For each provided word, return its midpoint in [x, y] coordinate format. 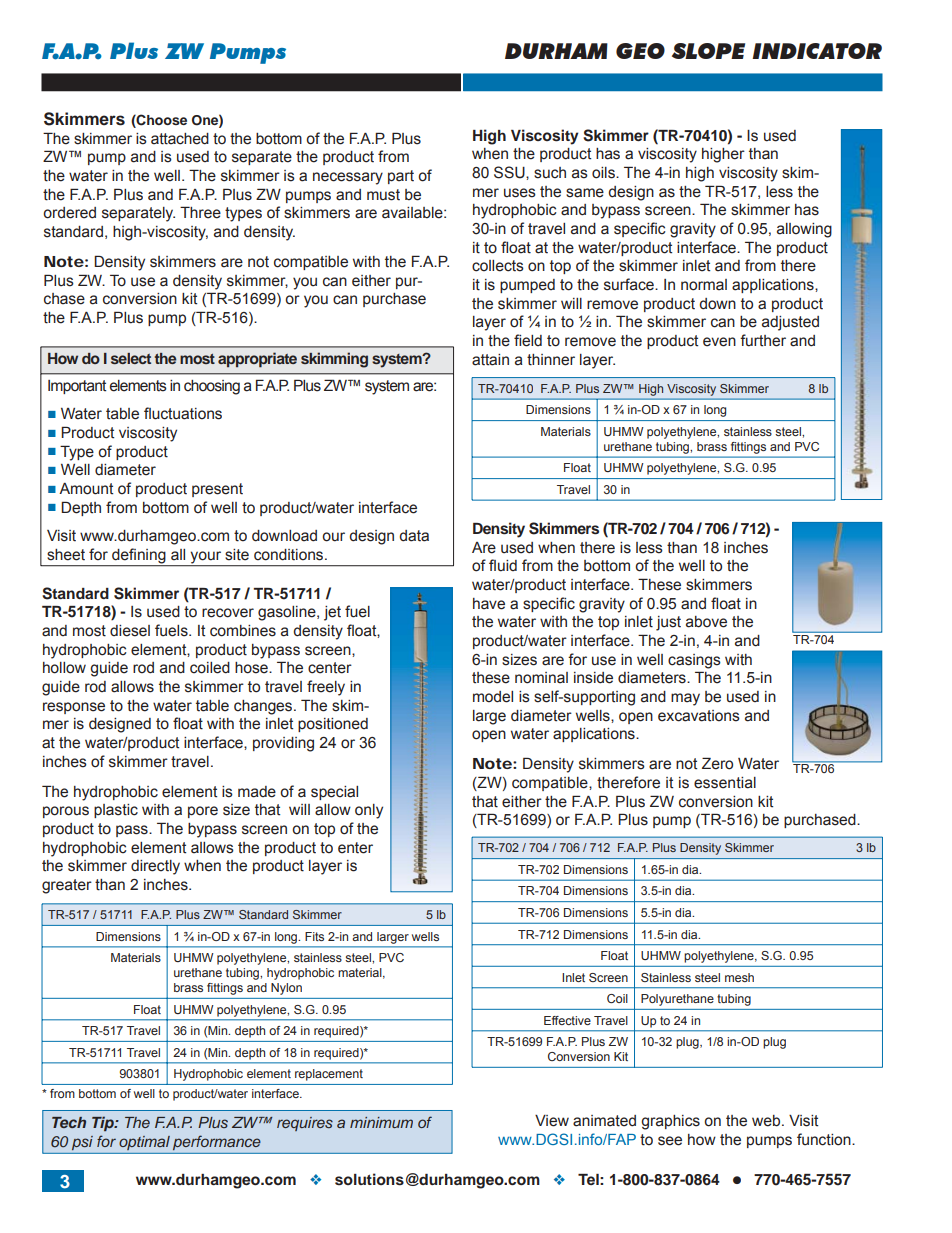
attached [180, 139]
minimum [381, 1122]
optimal [144, 1143]
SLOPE [708, 51]
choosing [212, 387]
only [369, 811]
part [401, 177]
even [719, 342]
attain [490, 360]
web [767, 1121]
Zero [717, 763]
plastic [116, 811]
